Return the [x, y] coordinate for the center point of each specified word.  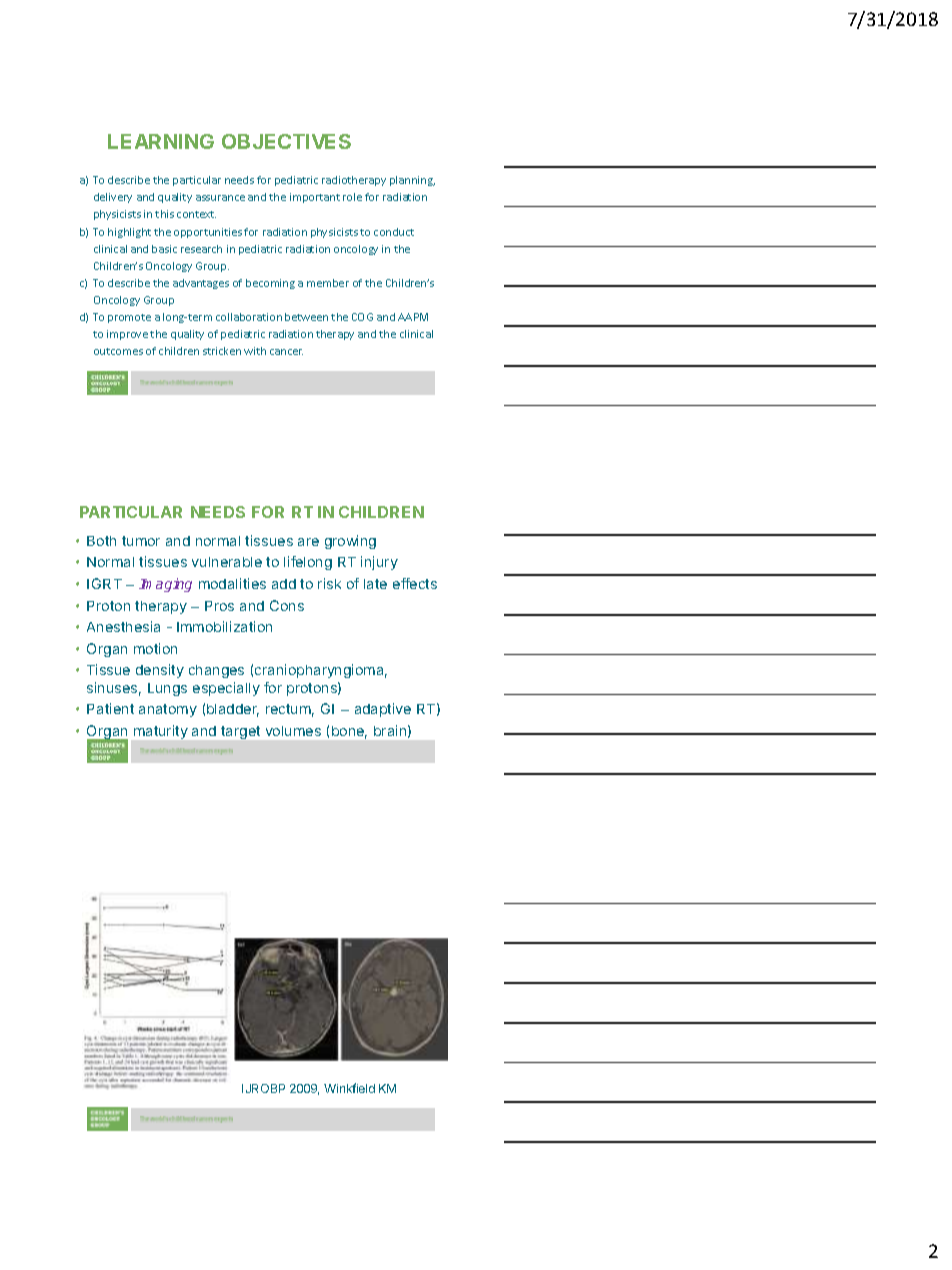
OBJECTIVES [286, 141]
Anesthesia [123, 626]
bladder [233, 710]
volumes [293, 731]
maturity [161, 732]
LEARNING [161, 141]
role [352, 197]
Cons [287, 605]
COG [362, 317]
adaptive [383, 710]
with [255, 351]
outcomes [118, 351]
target [240, 732]
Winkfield [349, 1088]
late [375, 584]
